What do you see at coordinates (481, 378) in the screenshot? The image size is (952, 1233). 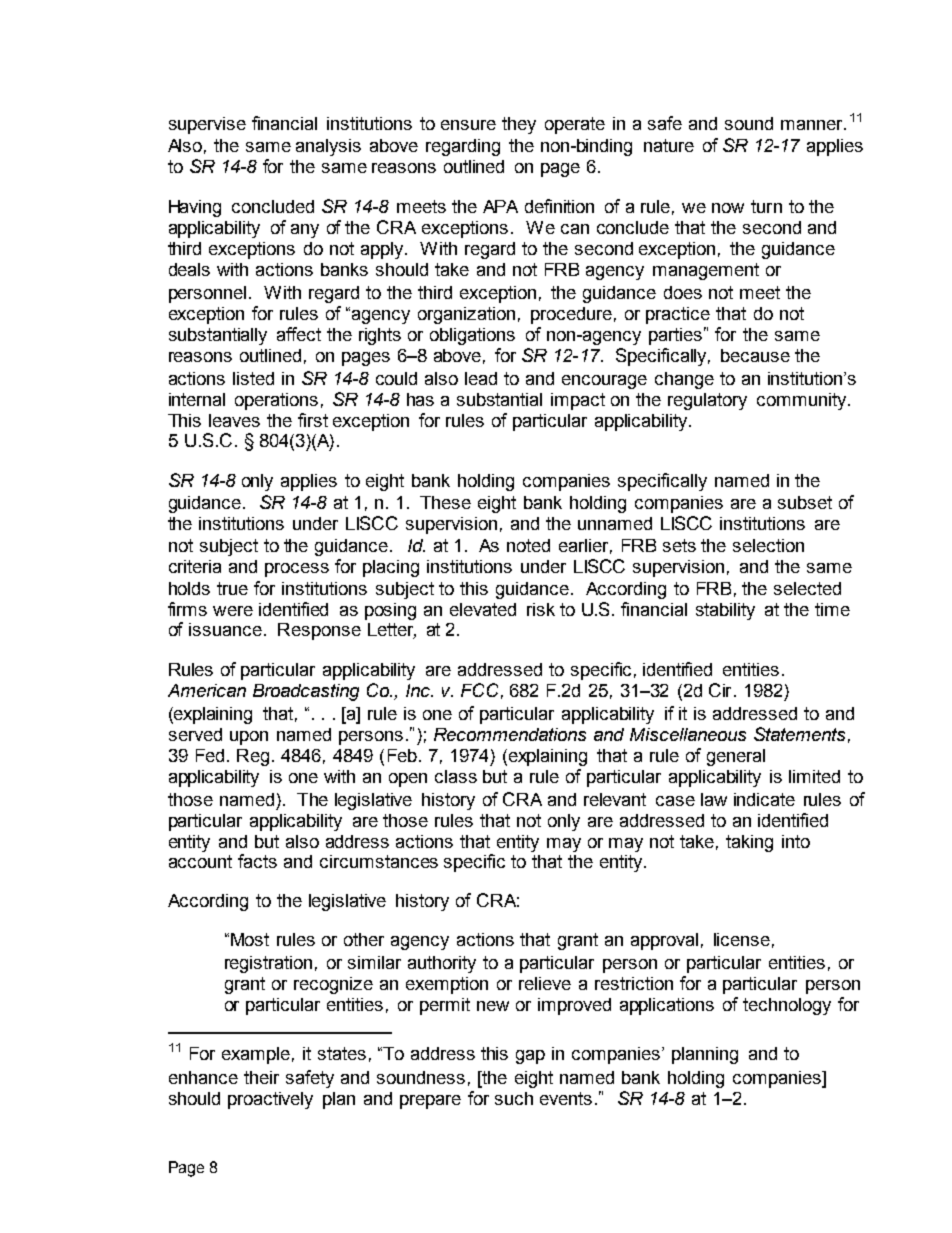 I see `lead` at bounding box center [481, 378].
